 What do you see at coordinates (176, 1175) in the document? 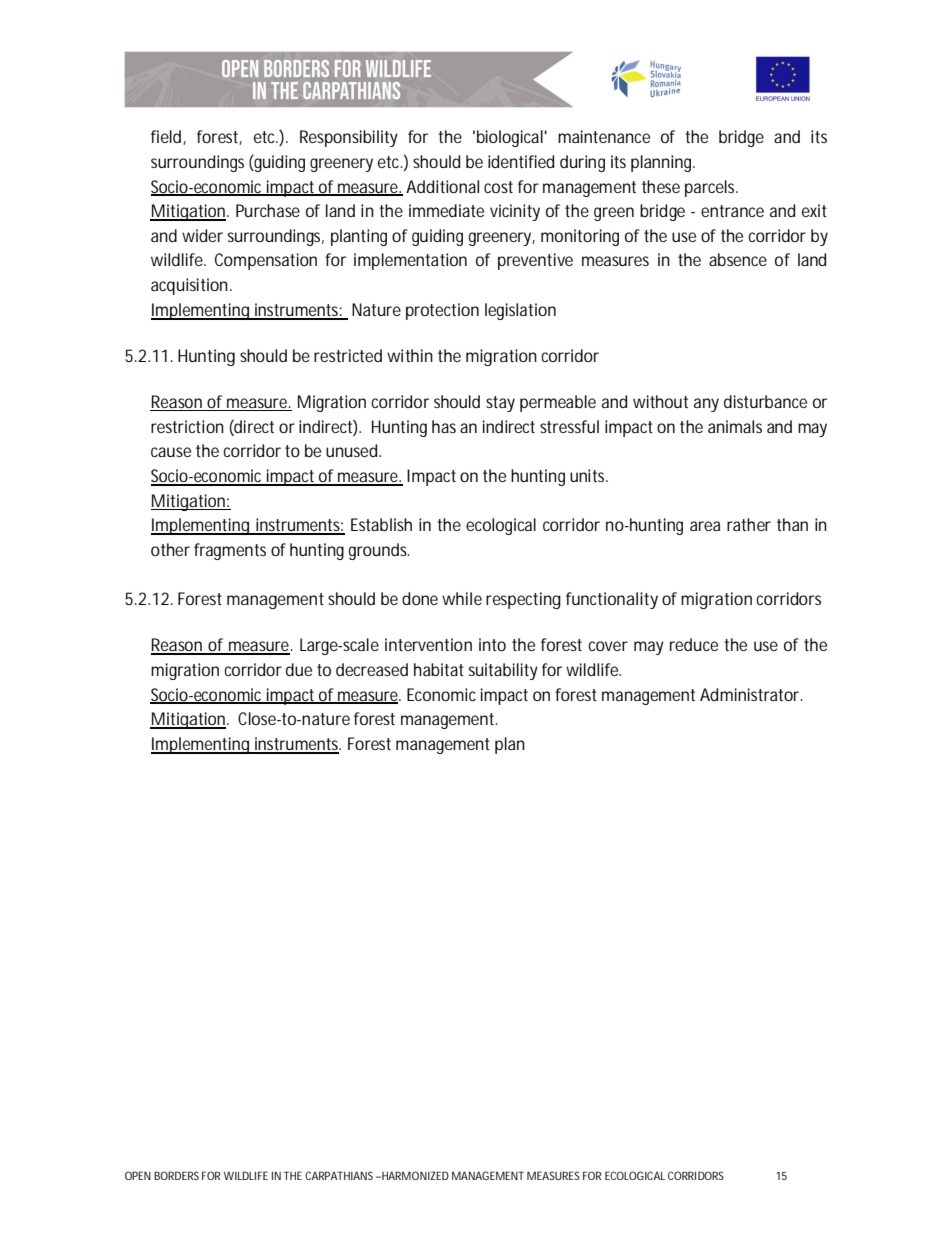
I see `BORDERS` at bounding box center [176, 1175].
